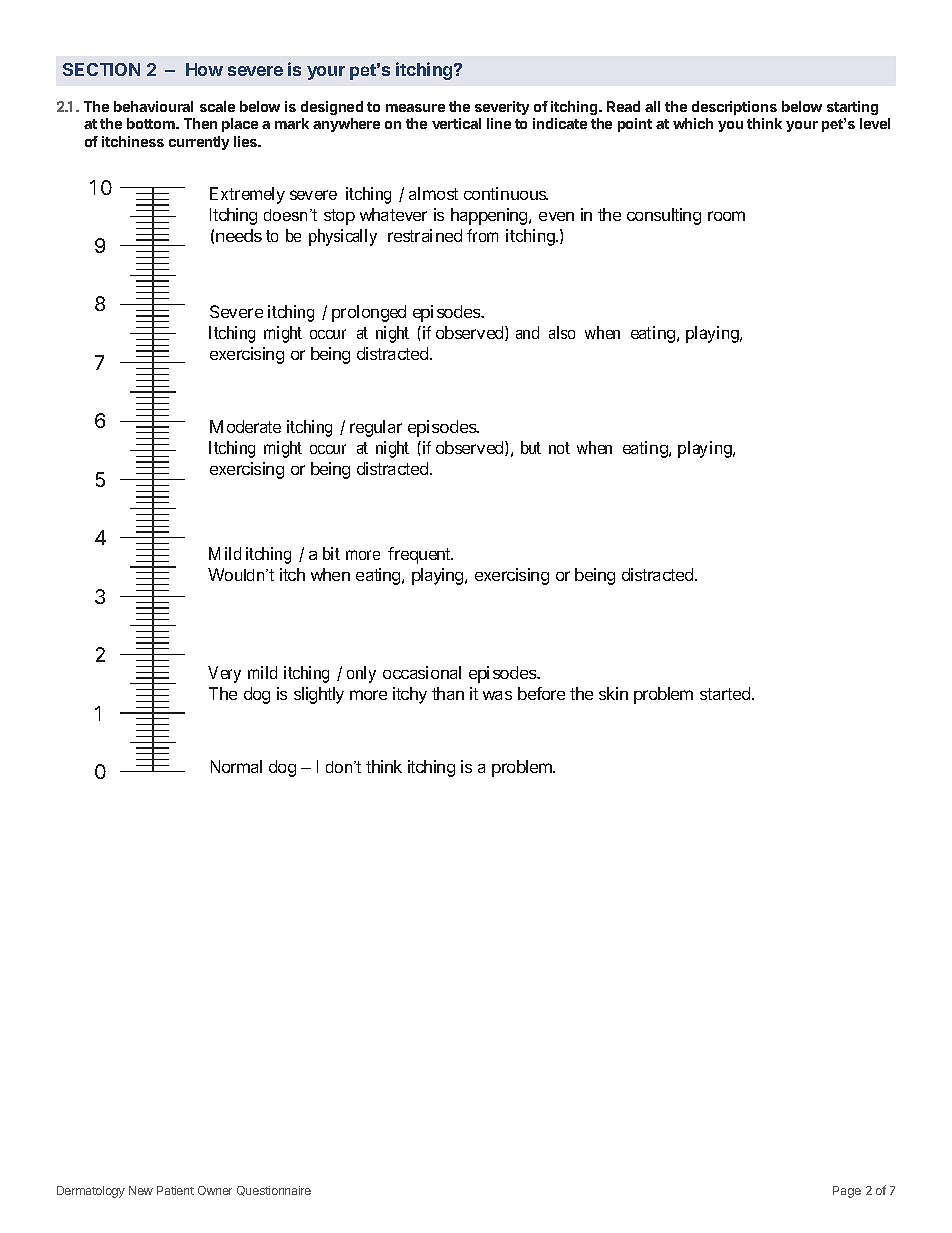 This page has height=1233, width=952. Describe the element at coordinates (502, 108) in the page. I see `severity` at that location.
